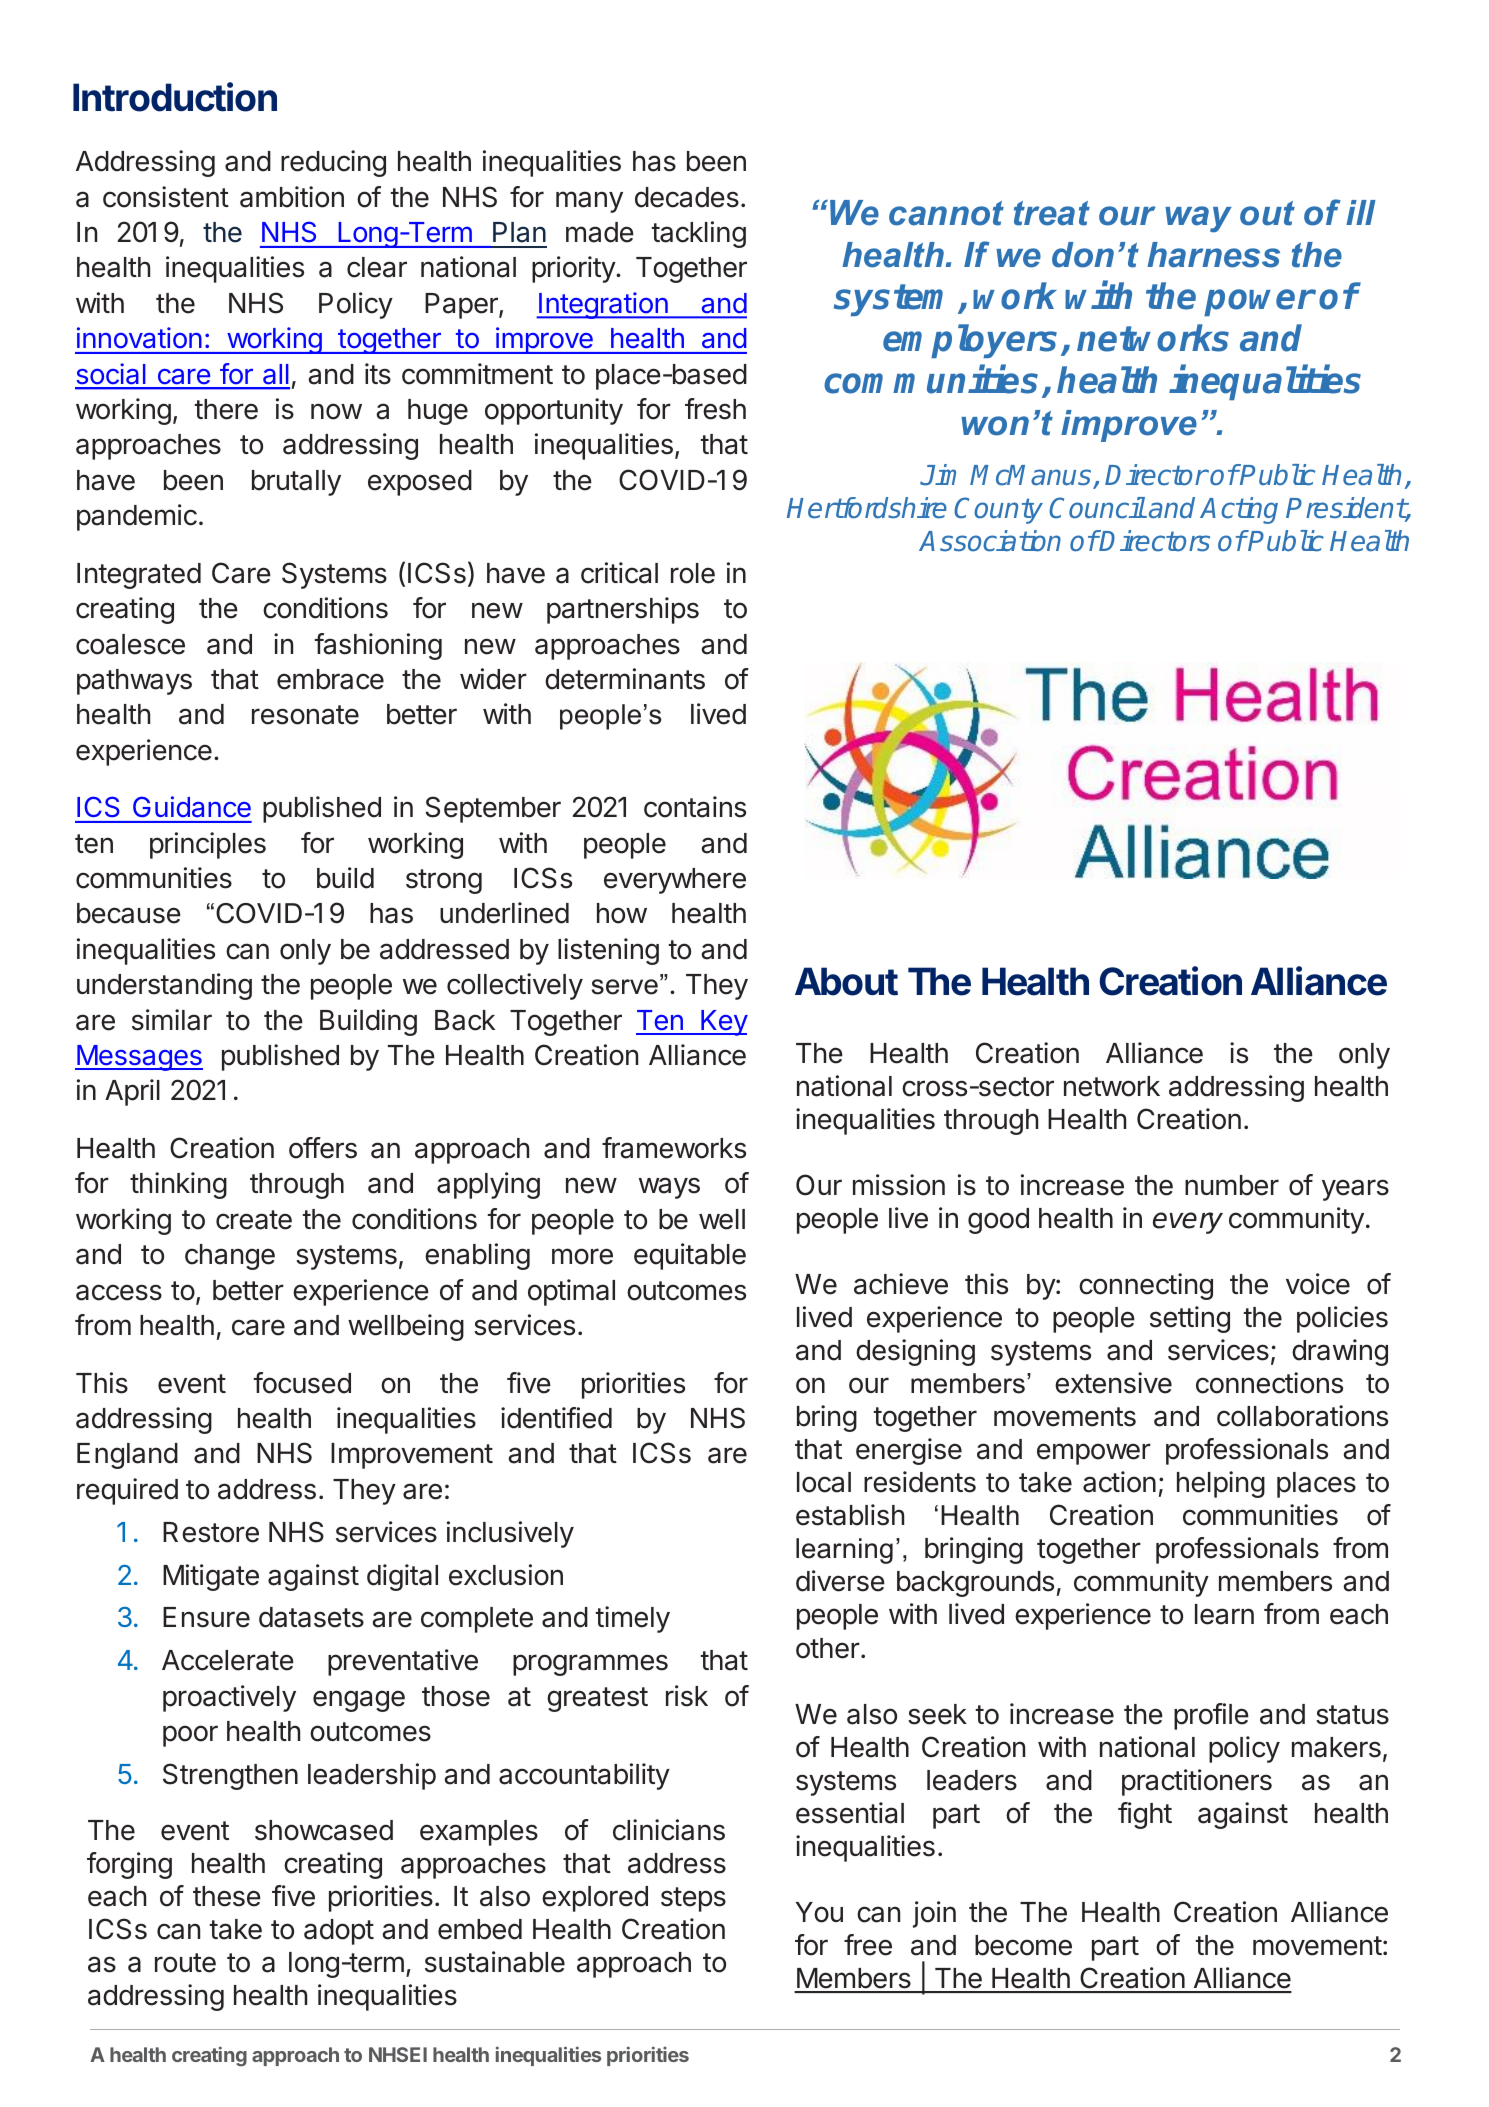  What do you see at coordinates (695, 807) in the page?
I see `contains` at bounding box center [695, 807].
